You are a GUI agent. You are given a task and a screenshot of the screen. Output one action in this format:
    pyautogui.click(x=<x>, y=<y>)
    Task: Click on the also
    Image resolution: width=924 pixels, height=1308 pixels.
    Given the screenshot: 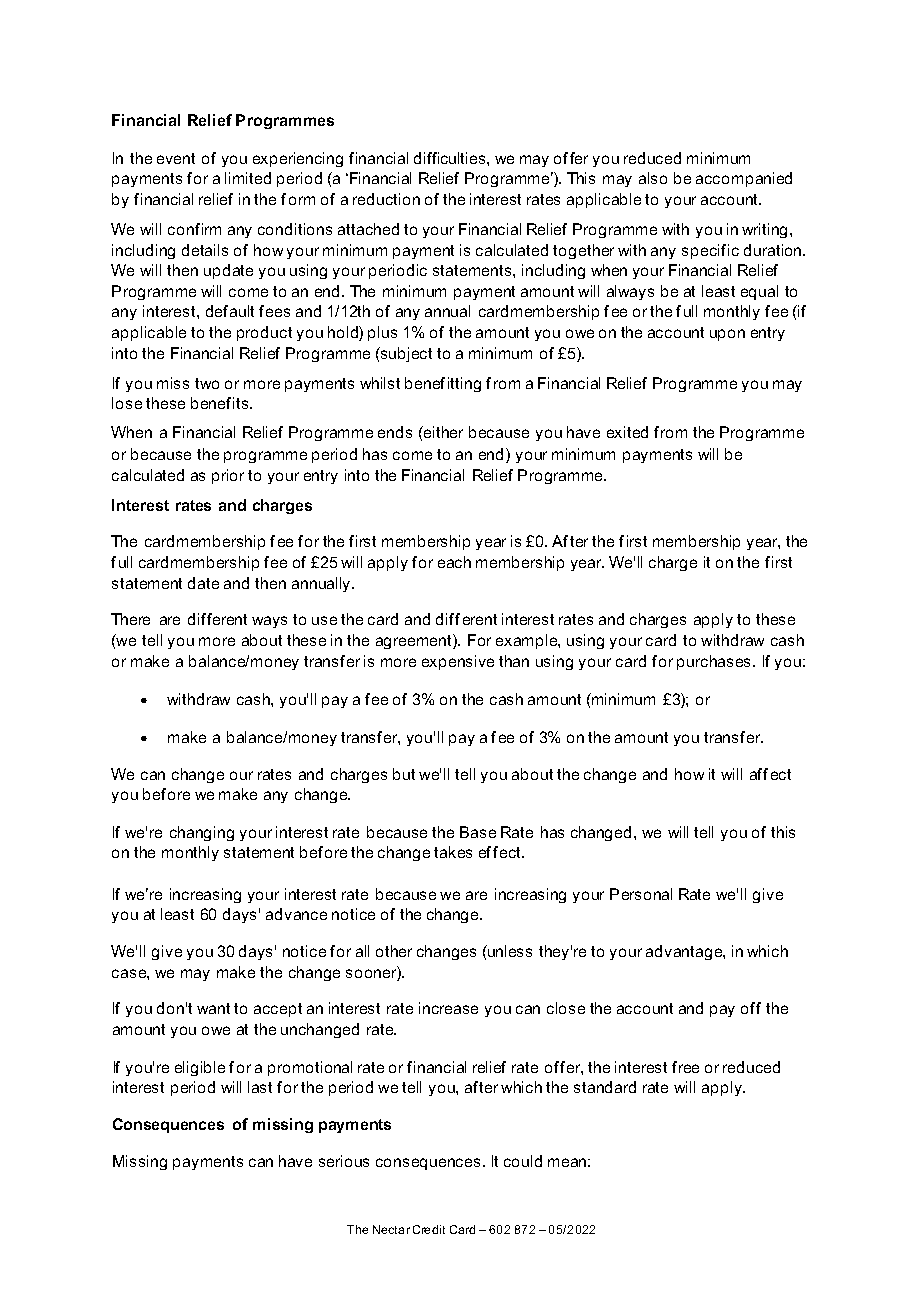 What is the action you would take?
    pyautogui.click(x=653, y=178)
